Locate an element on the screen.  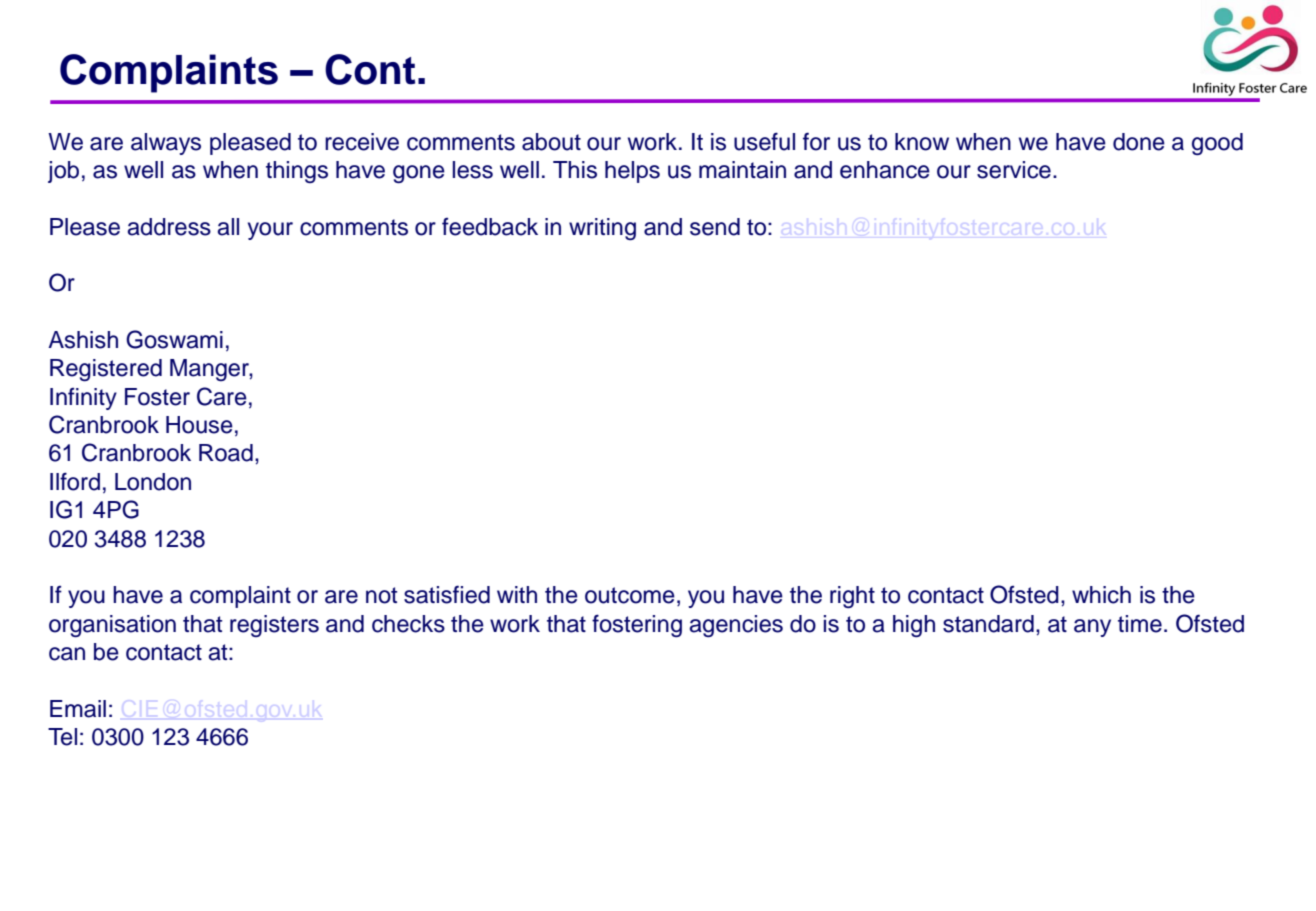
not is located at coordinates (381, 595).
